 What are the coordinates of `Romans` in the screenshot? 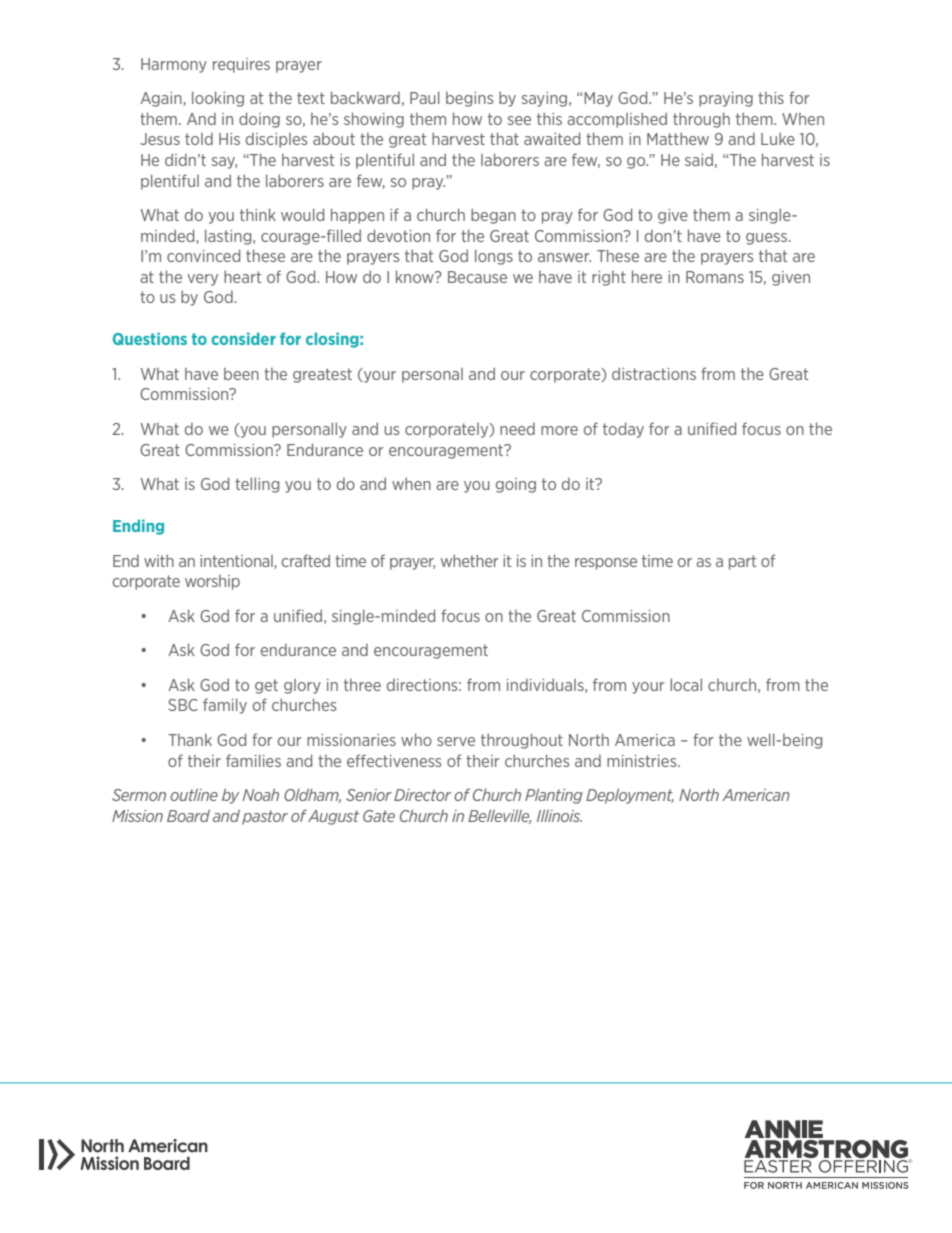 It's located at (715, 277).
